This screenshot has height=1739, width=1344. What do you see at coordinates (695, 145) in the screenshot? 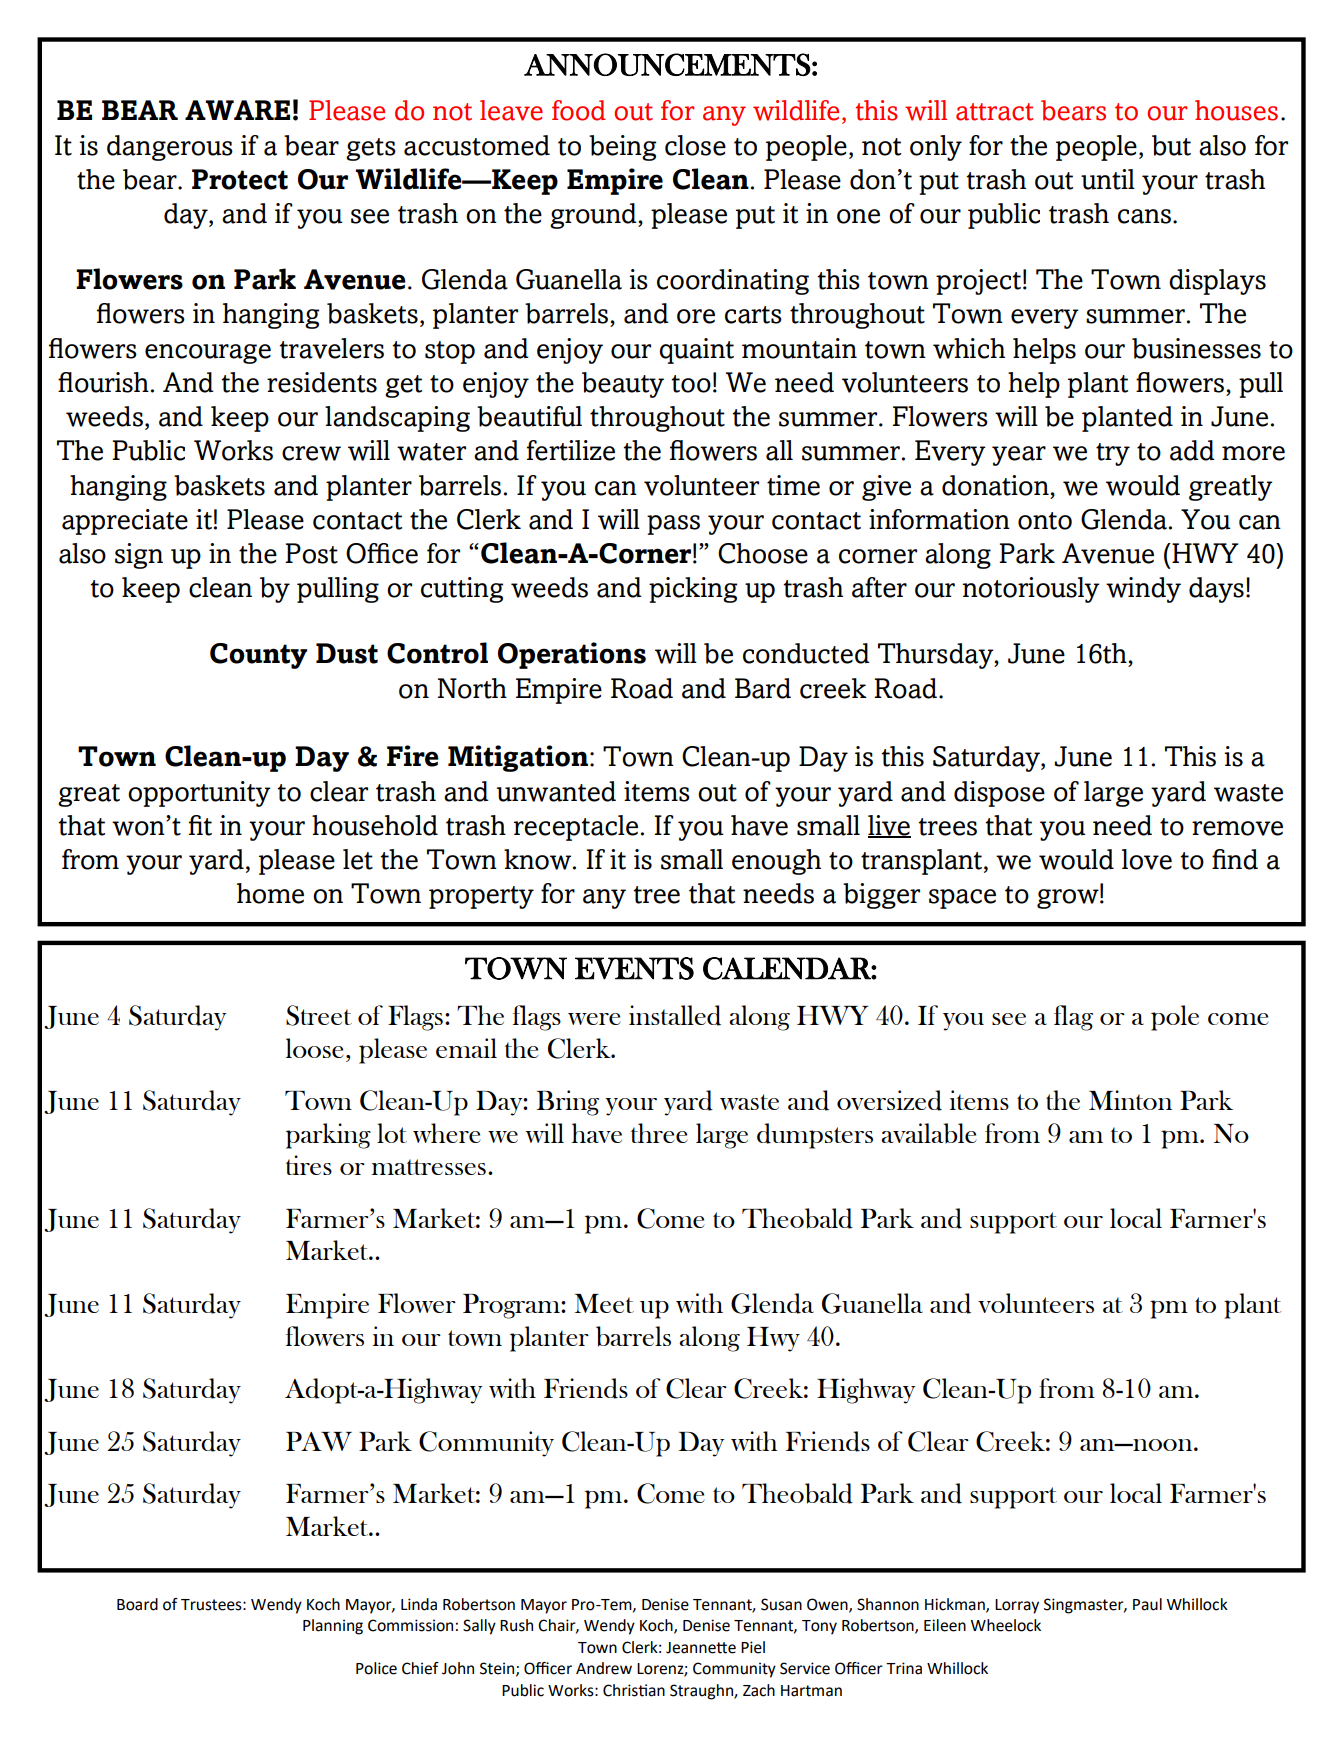
I see `close` at bounding box center [695, 145].
